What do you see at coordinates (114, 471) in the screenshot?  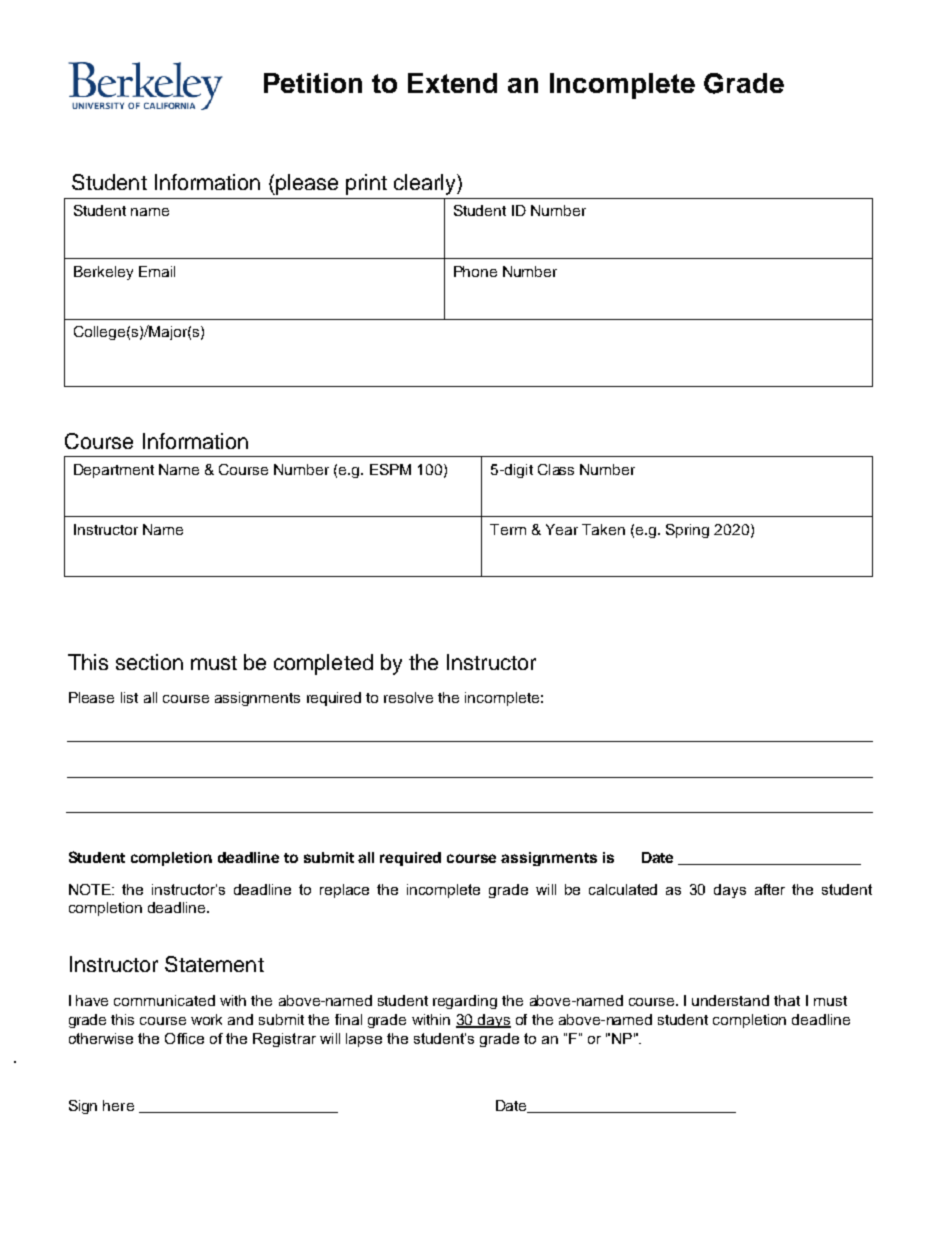 I see `Department` at bounding box center [114, 471].
